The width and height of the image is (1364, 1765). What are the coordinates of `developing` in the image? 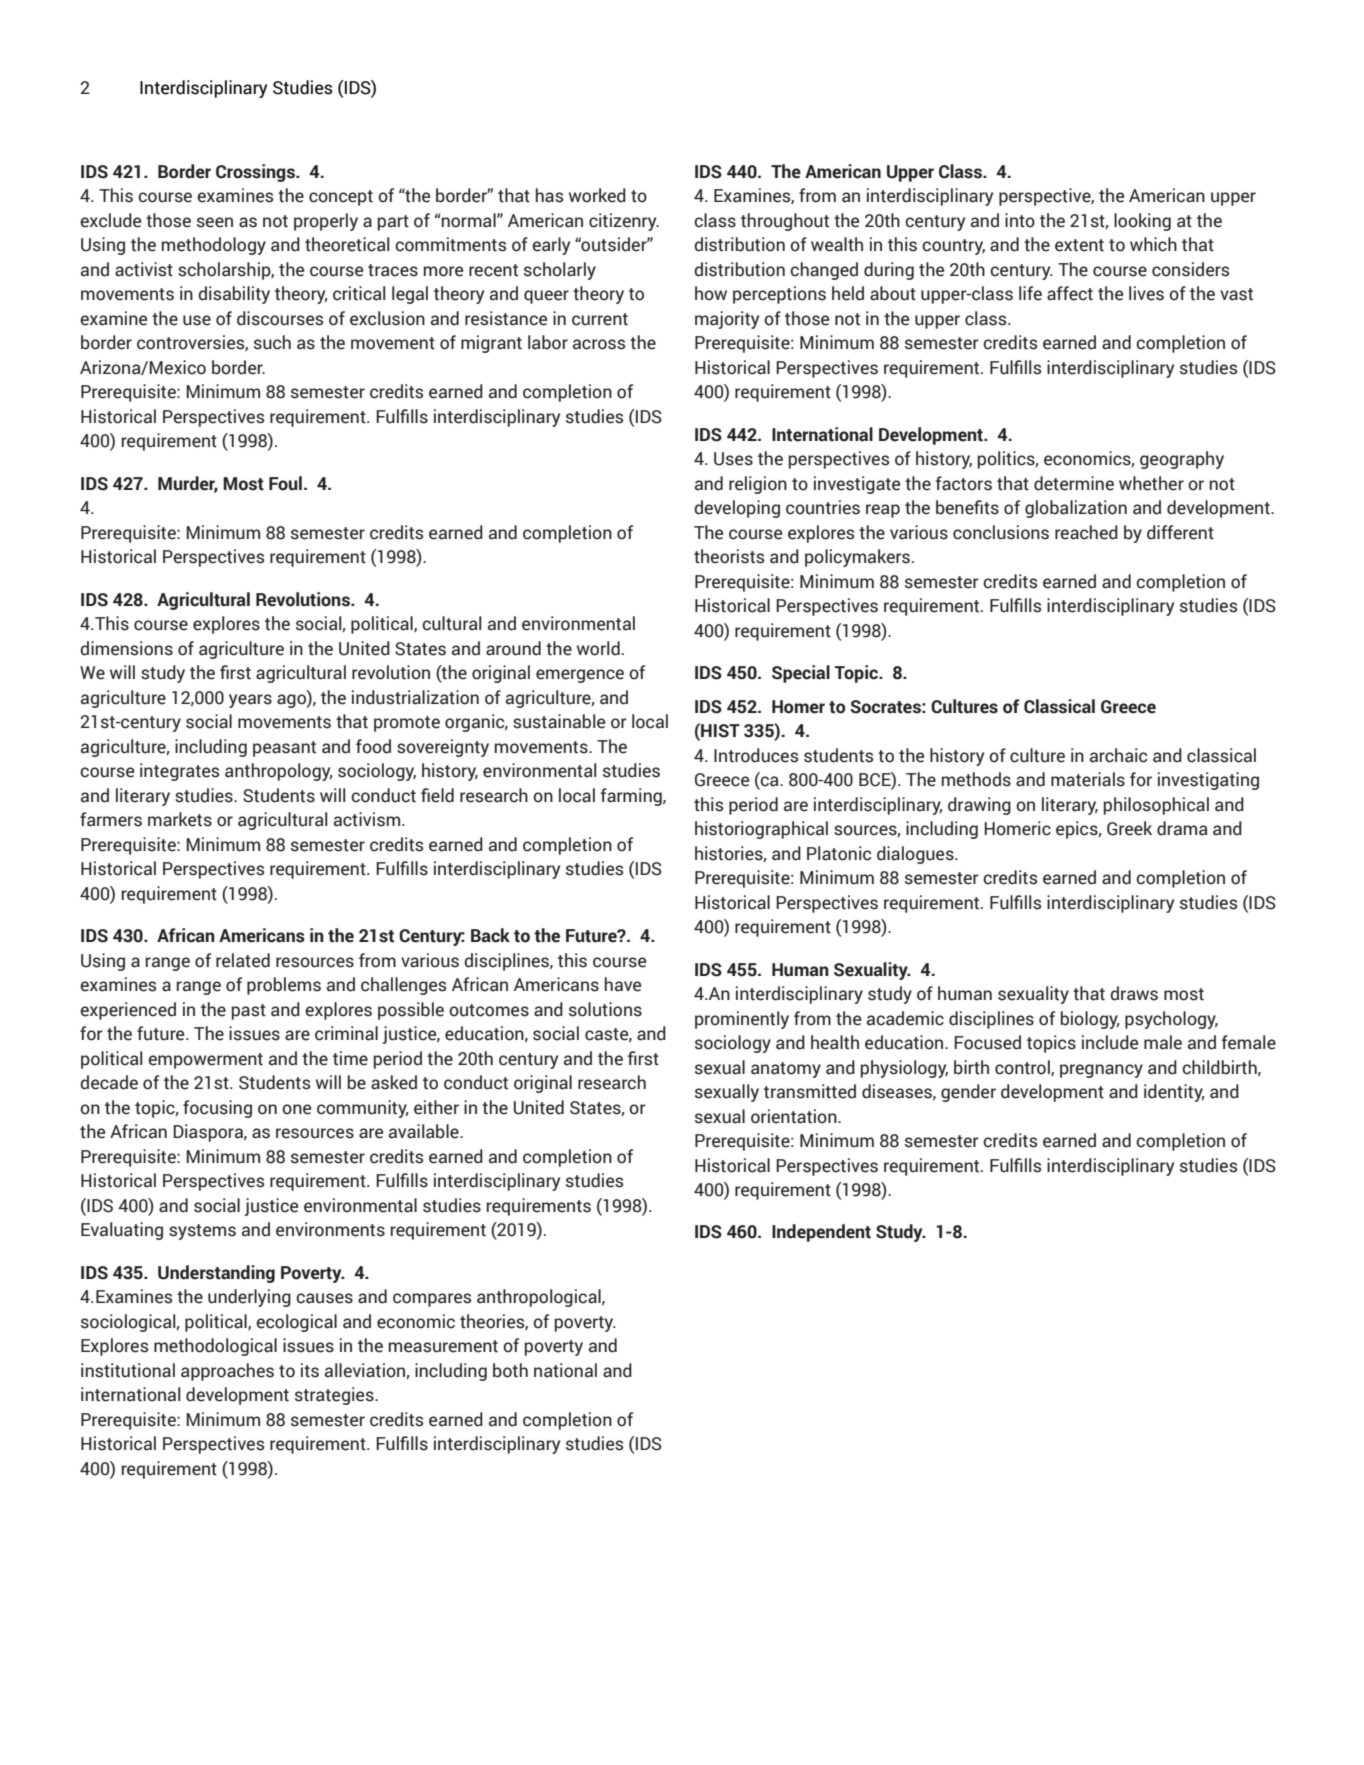 It's located at (737, 509).
